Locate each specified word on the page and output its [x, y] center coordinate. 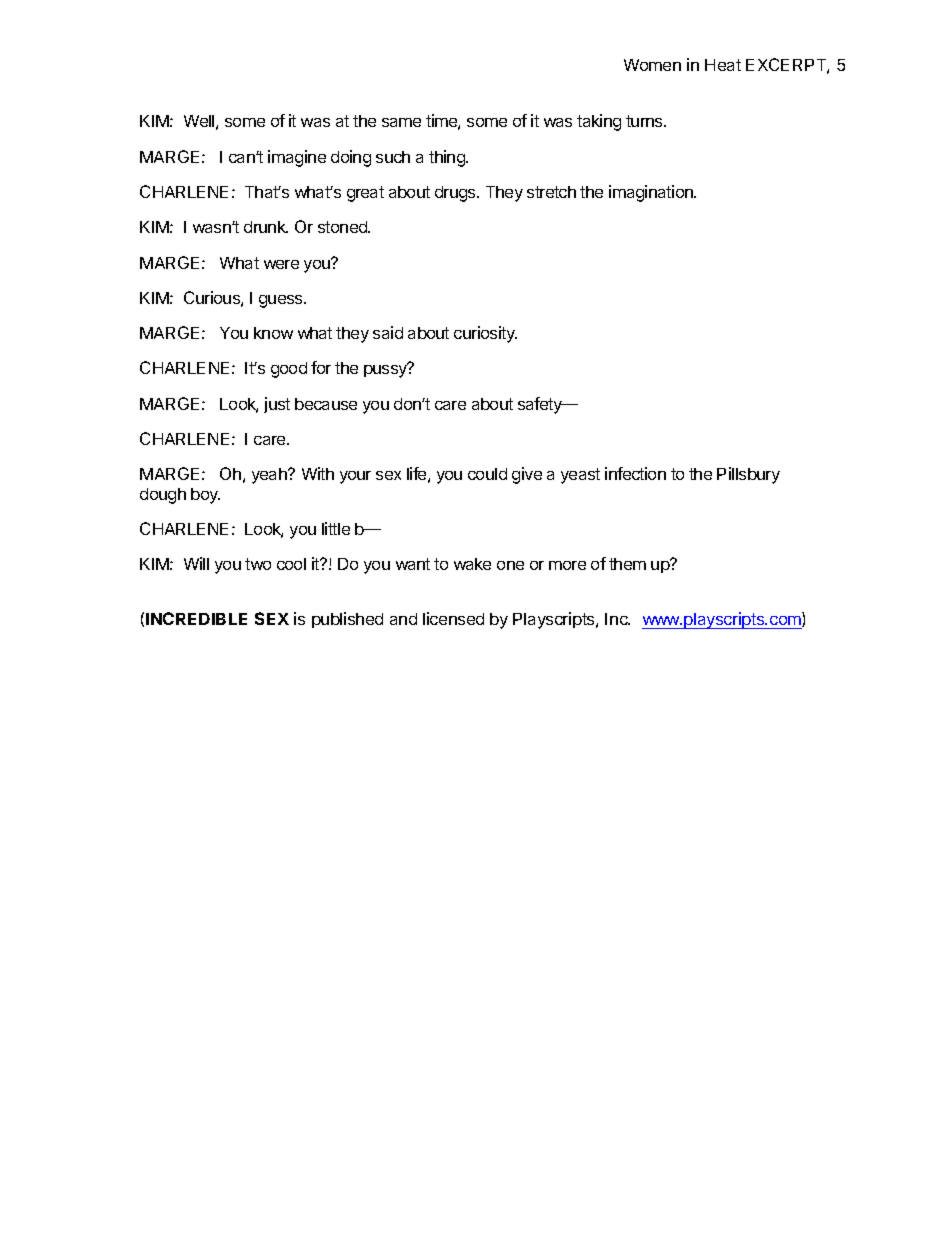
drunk [266, 227]
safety [541, 405]
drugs [456, 194]
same [401, 122]
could [487, 474]
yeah [270, 476]
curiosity [485, 334]
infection [635, 473]
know [273, 333]
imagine [297, 158]
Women [652, 65]
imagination [652, 193]
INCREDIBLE [196, 618]
